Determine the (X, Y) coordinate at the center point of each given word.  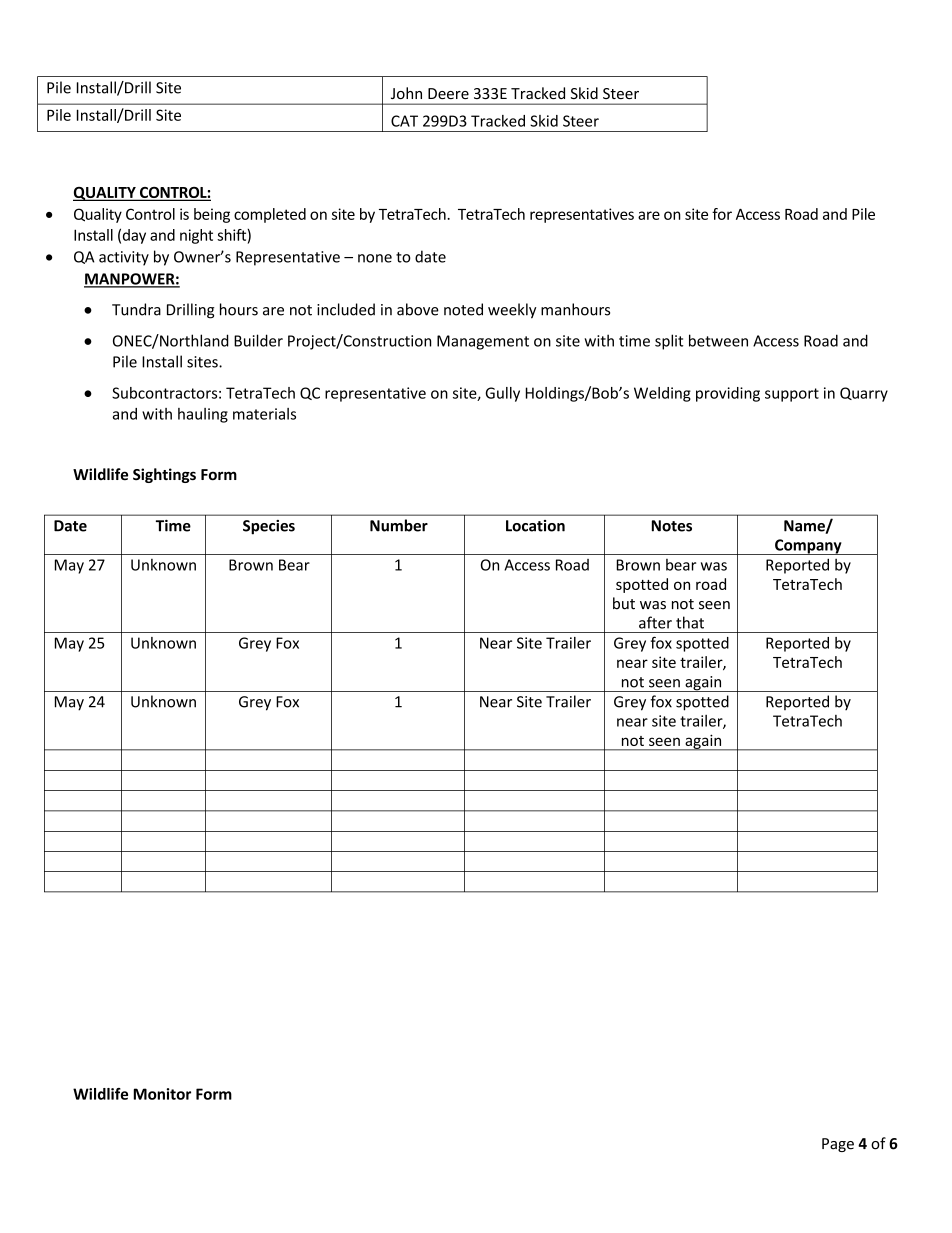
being (212, 215)
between (718, 340)
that (690, 622)
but (624, 603)
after (655, 622)
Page (838, 1145)
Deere (448, 93)
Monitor (162, 1094)
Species (269, 527)
